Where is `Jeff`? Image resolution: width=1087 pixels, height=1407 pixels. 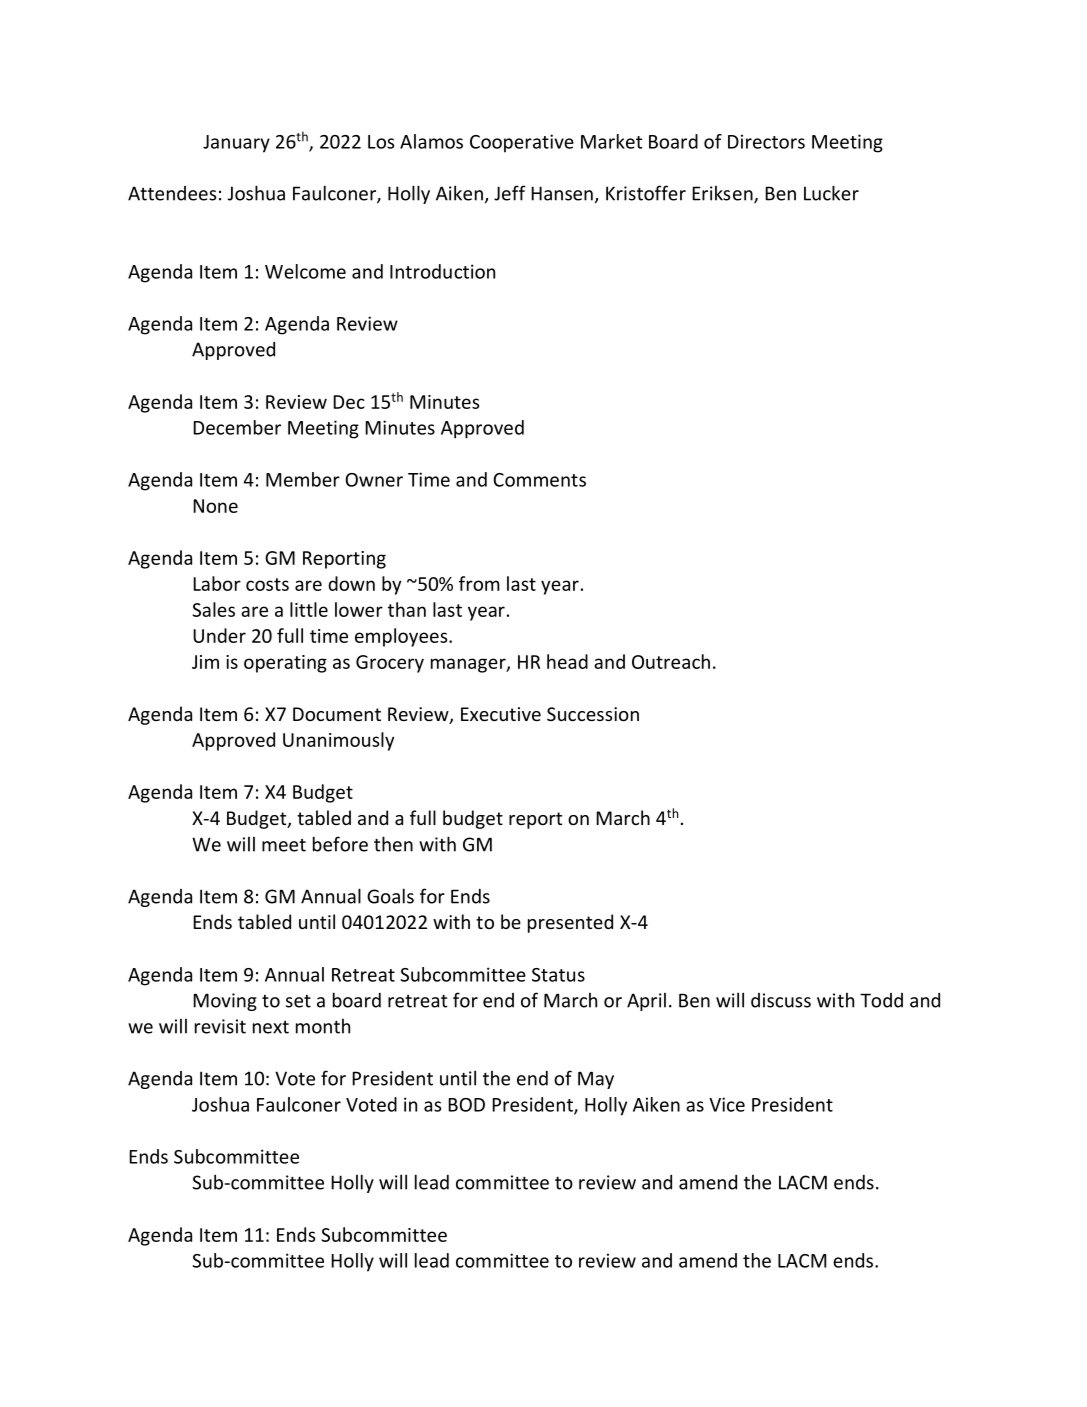 Jeff is located at coordinates (509, 193).
